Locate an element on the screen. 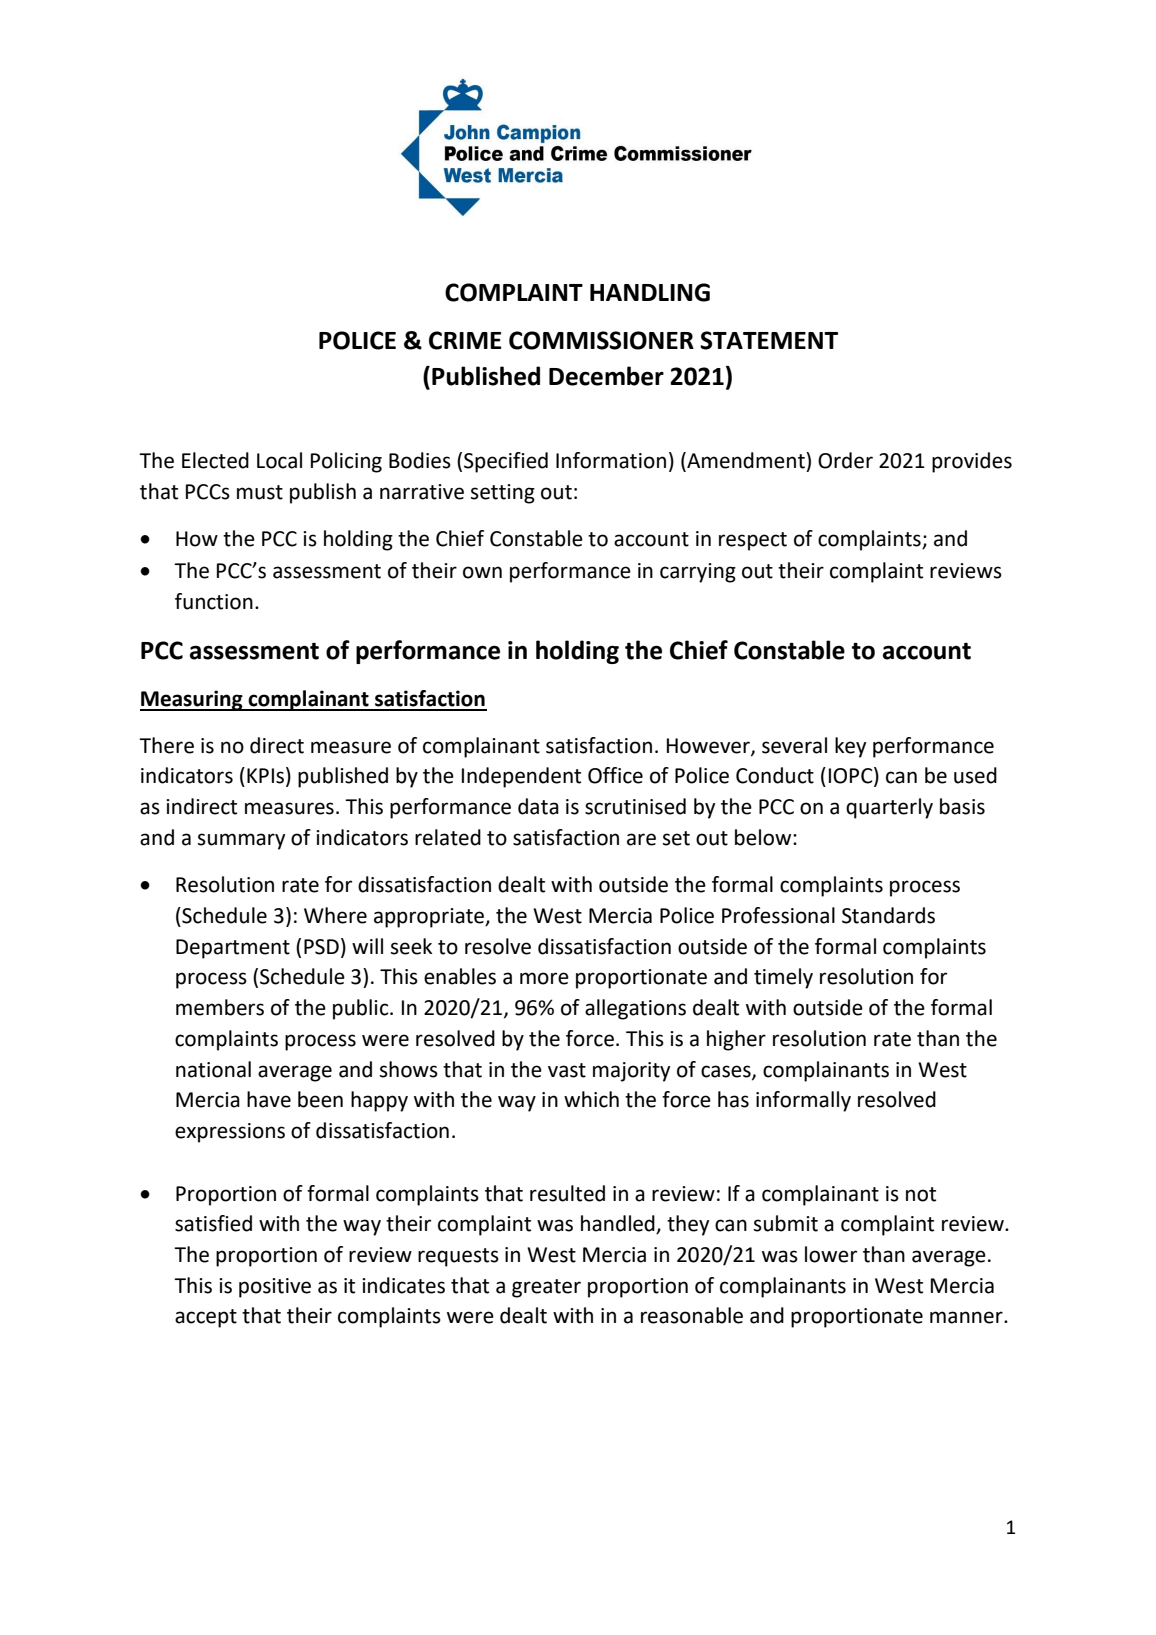  function is located at coordinates (214, 601).
